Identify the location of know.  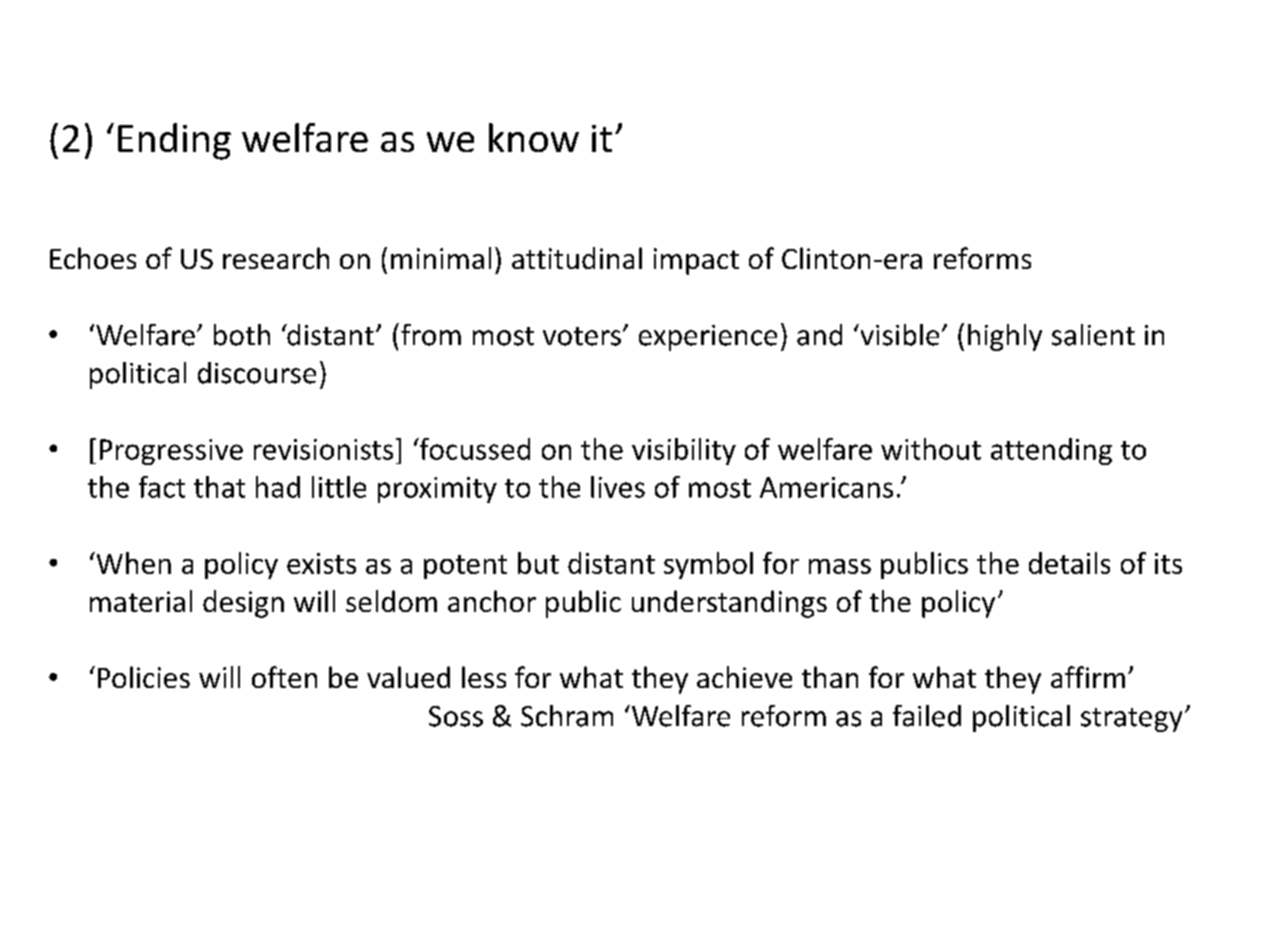
(534, 137).
